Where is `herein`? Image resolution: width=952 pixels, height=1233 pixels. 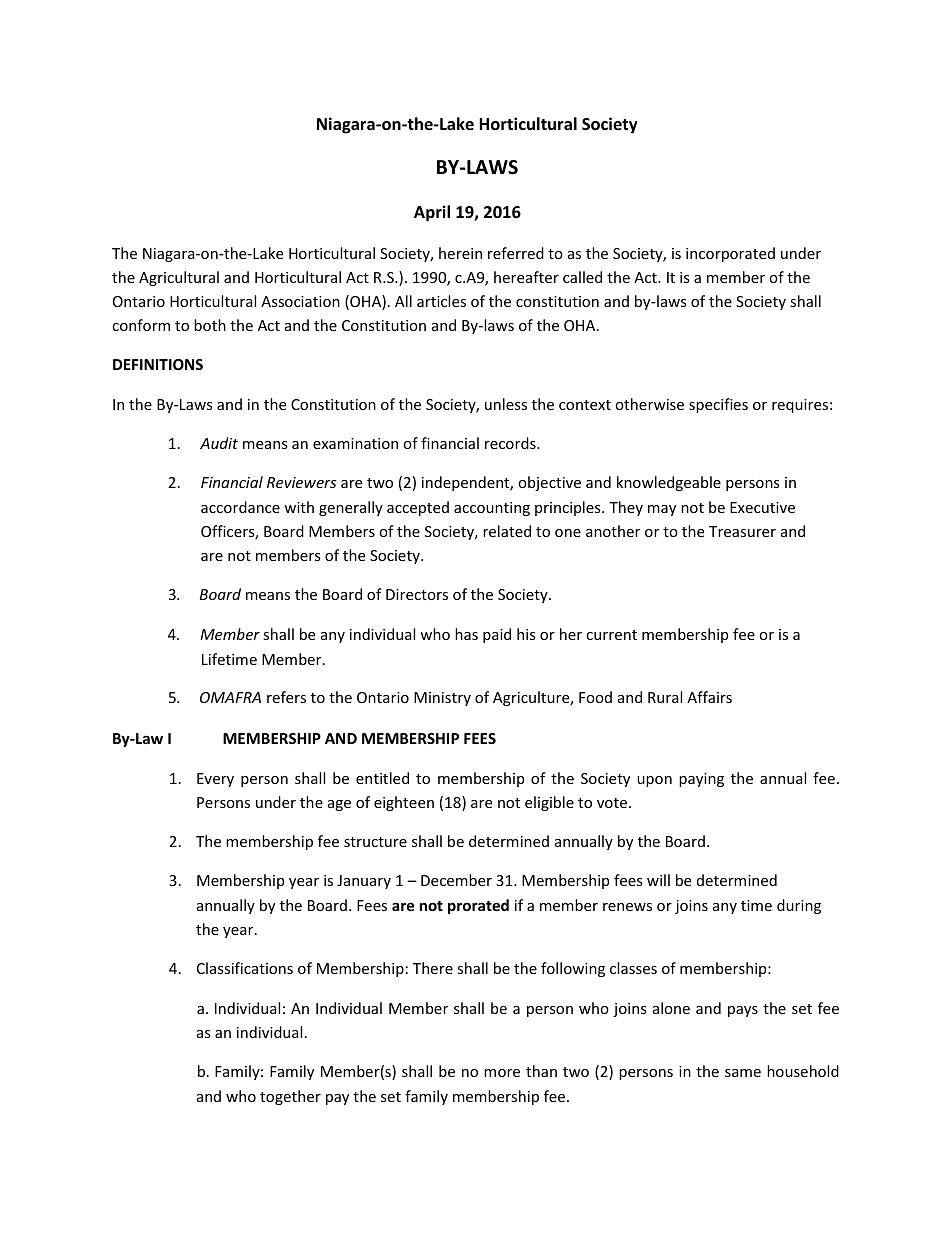
herein is located at coordinates (460, 253).
